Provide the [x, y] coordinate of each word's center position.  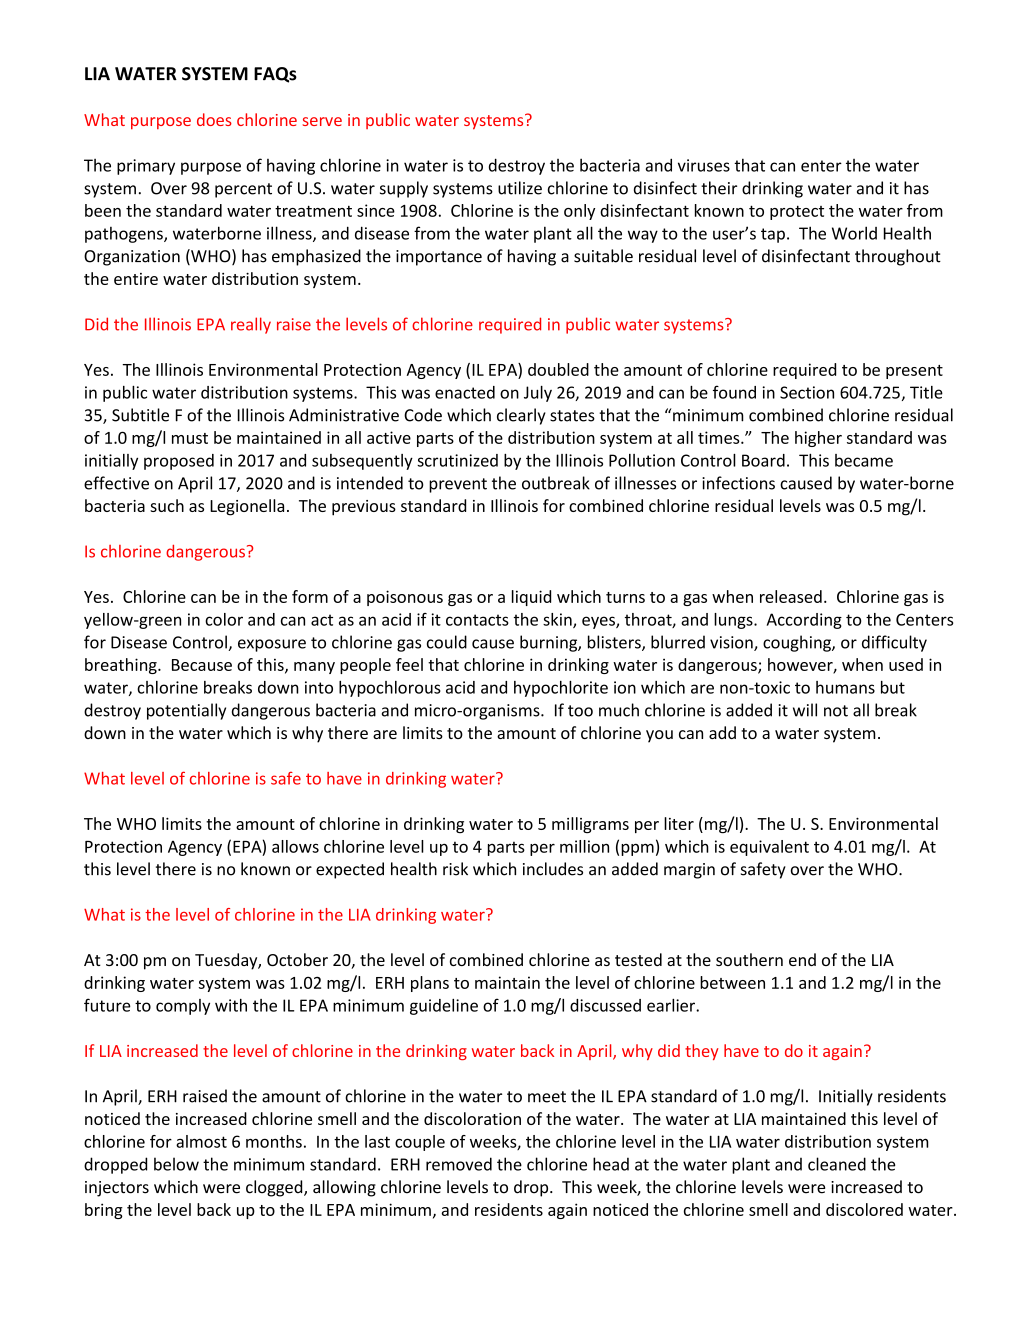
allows [295, 846]
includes [553, 869]
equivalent [769, 848]
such [167, 505]
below [176, 1164]
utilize [520, 188]
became [864, 460]
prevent [458, 485]
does [214, 119]
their [719, 188]
